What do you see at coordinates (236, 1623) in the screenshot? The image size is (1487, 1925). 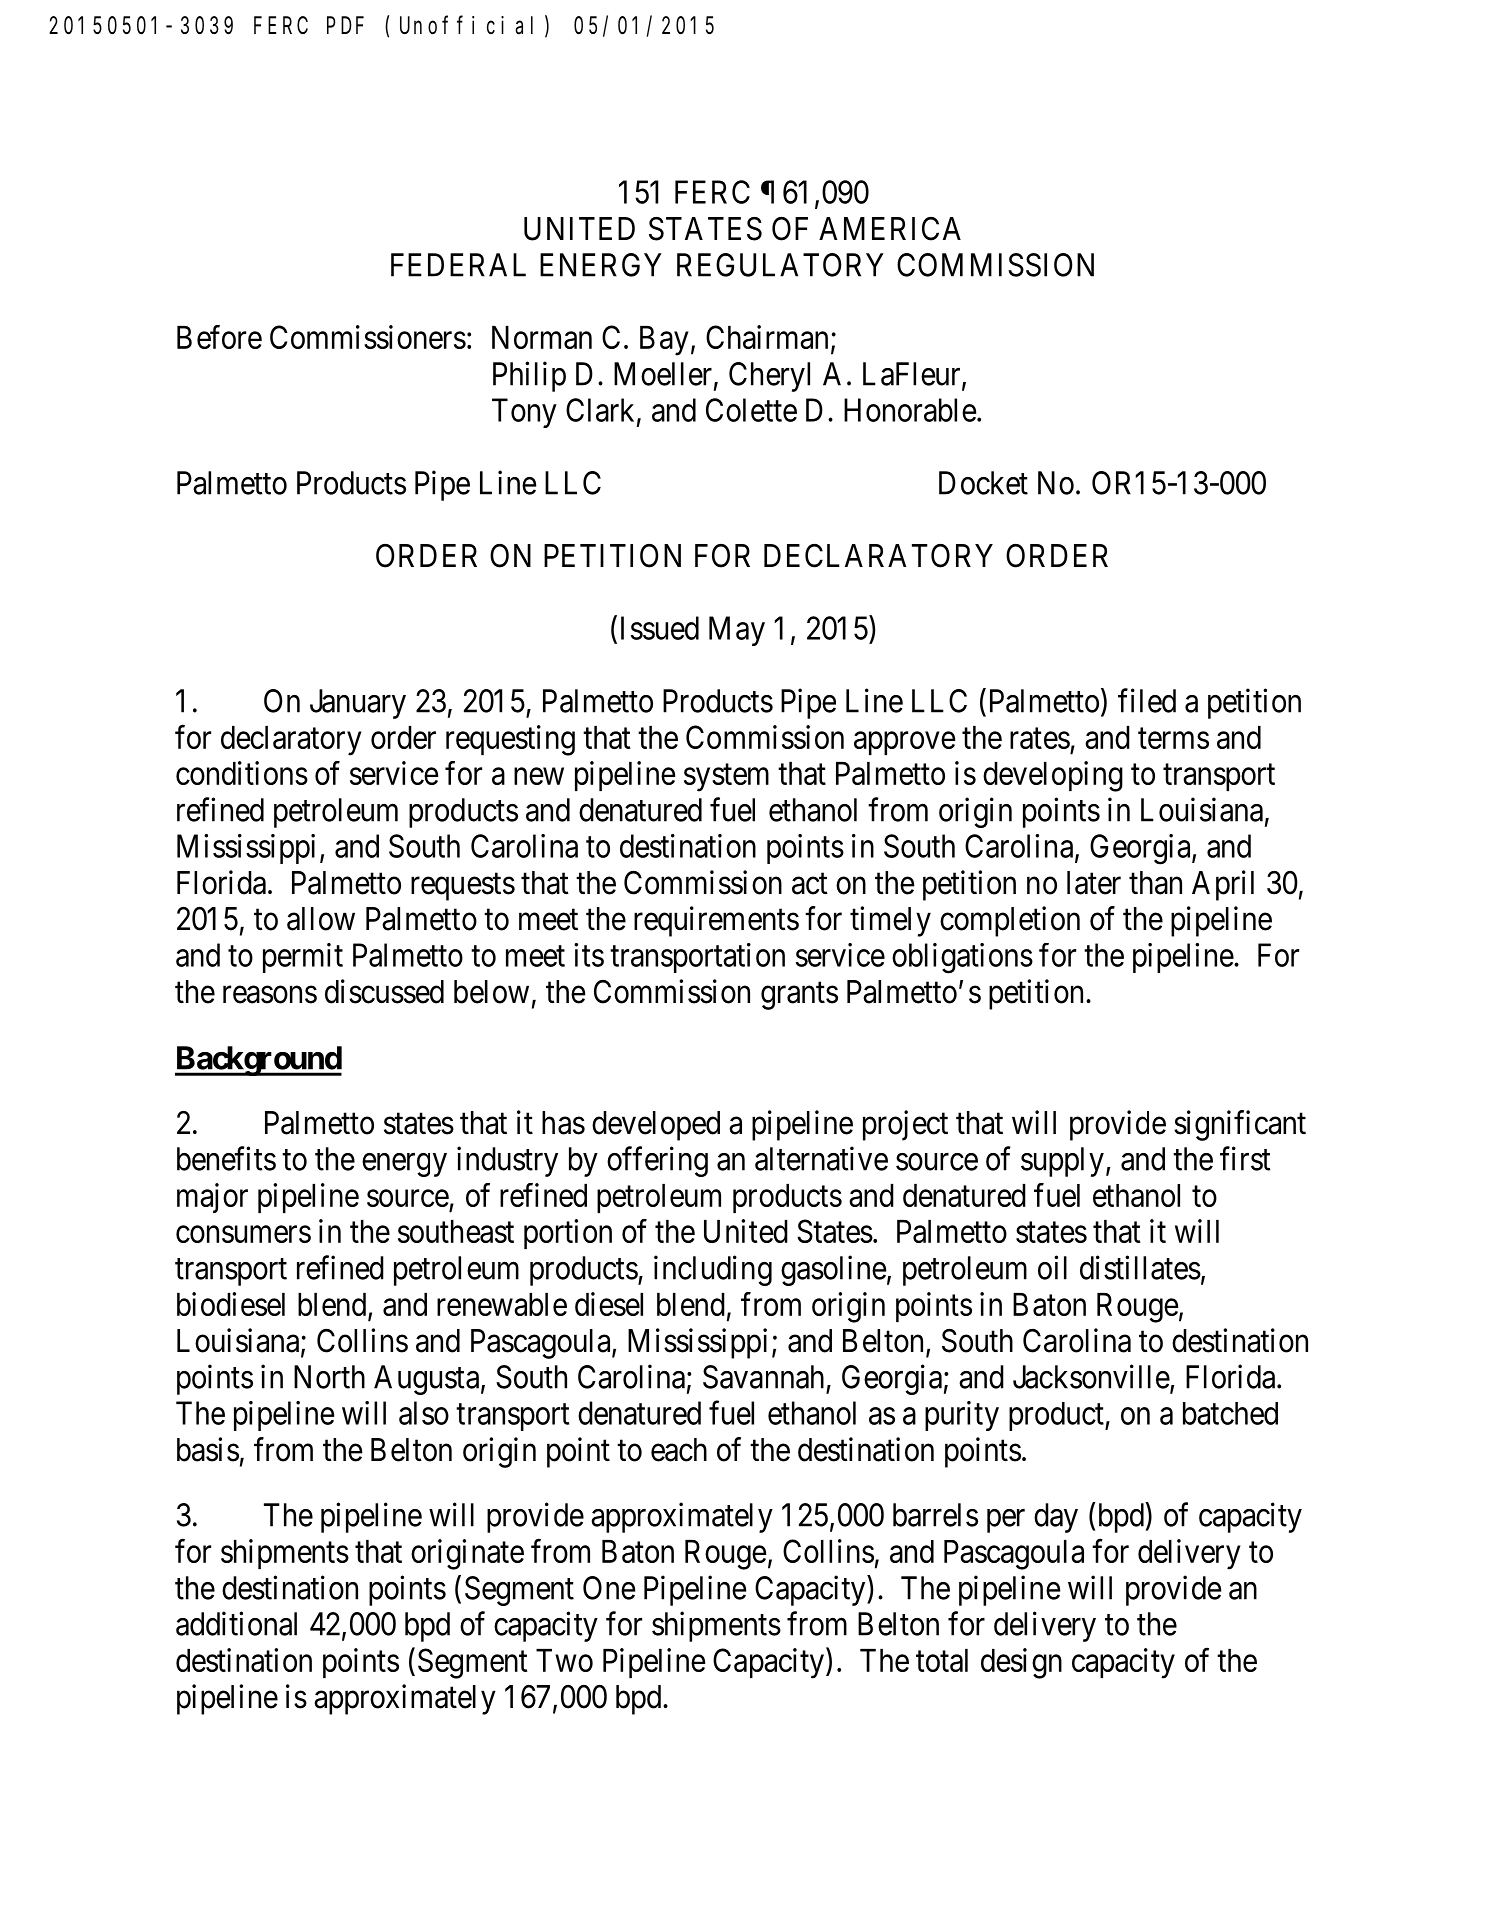 I see `additional` at bounding box center [236, 1623].
